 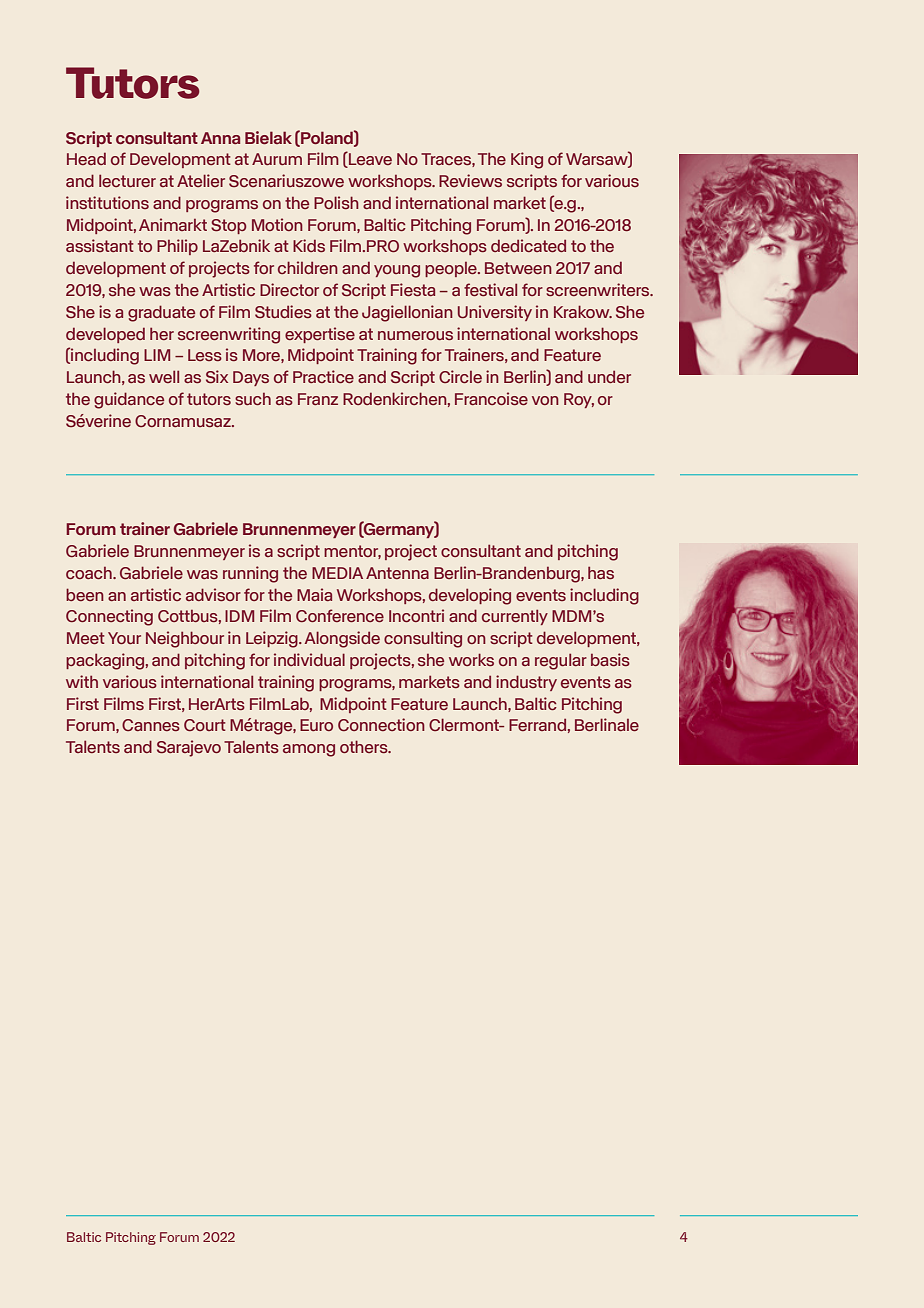 I want to click on has, so click(x=601, y=572).
